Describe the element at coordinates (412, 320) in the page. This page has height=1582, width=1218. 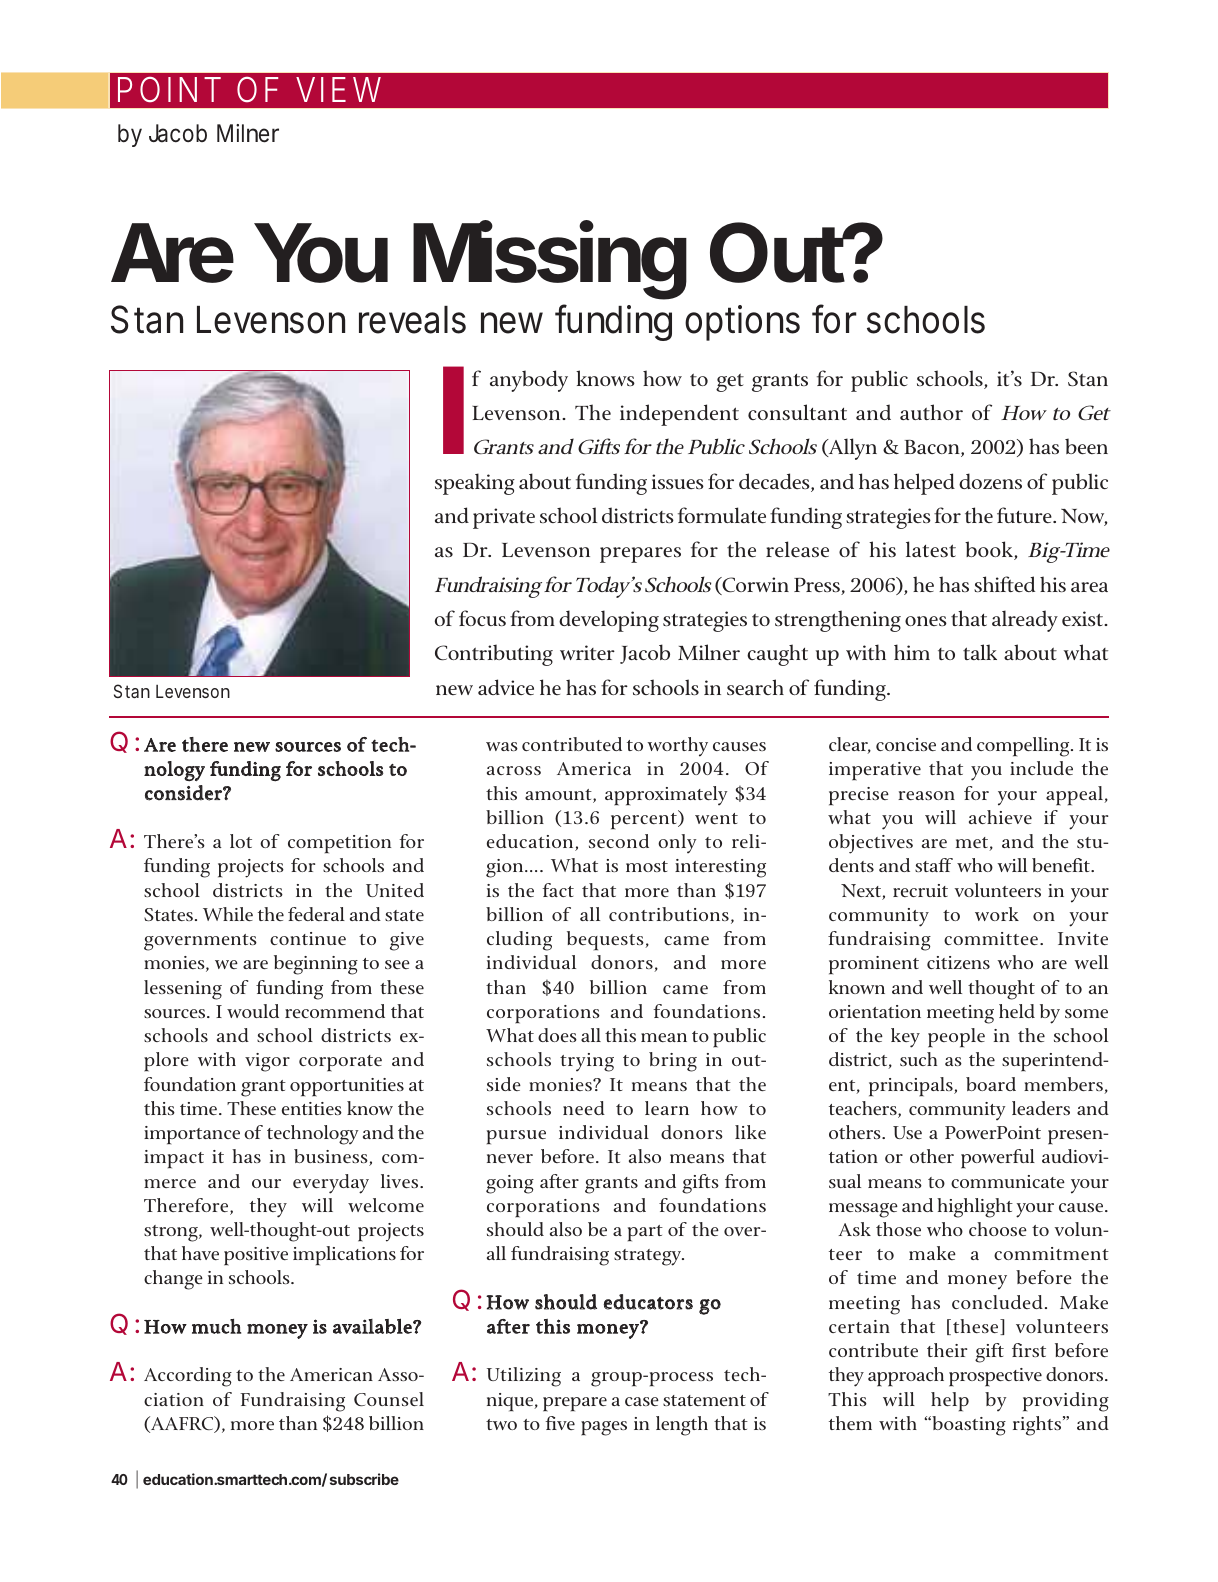
I see `reveals` at that location.
